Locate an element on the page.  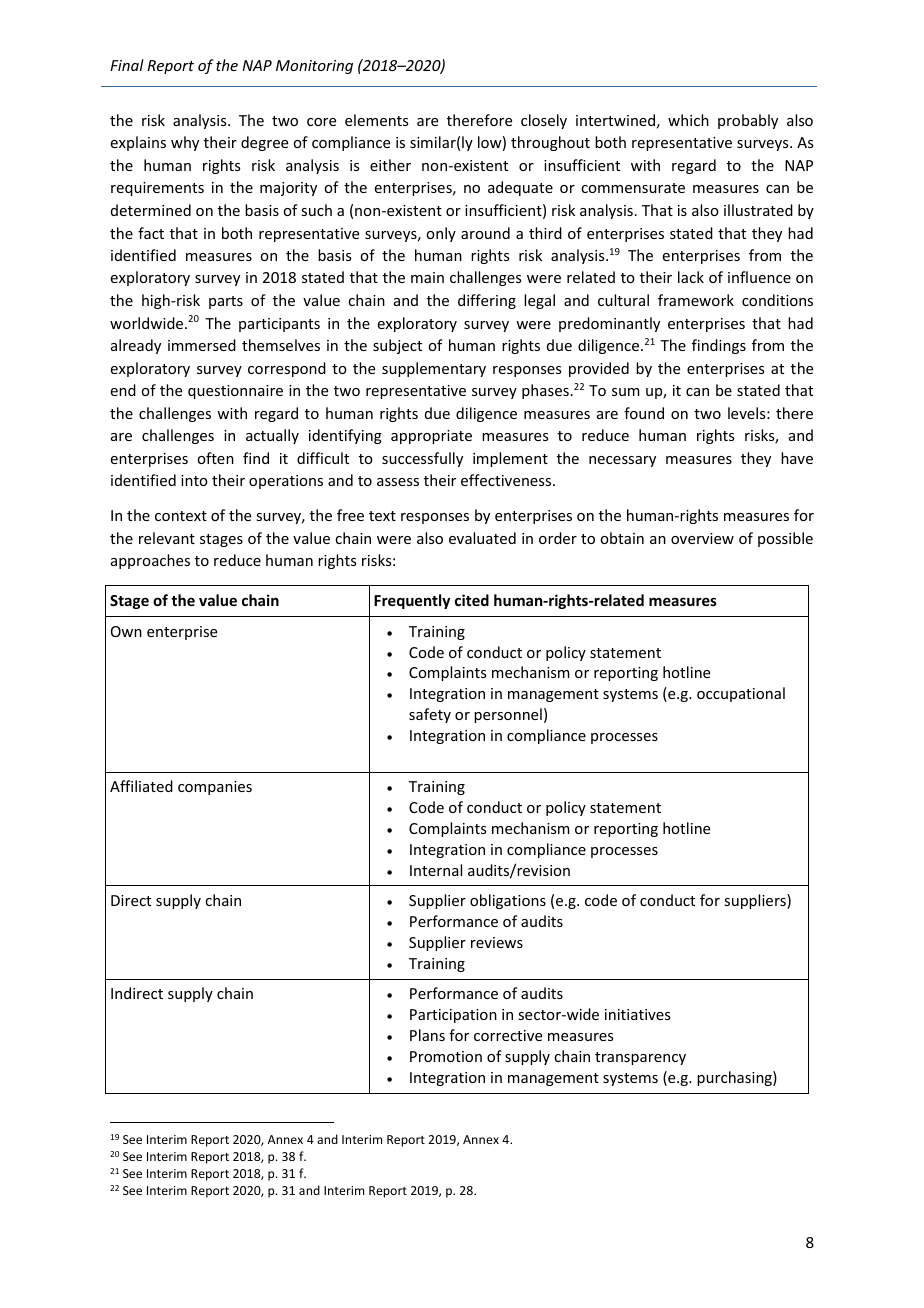
overview is located at coordinates (702, 538).
